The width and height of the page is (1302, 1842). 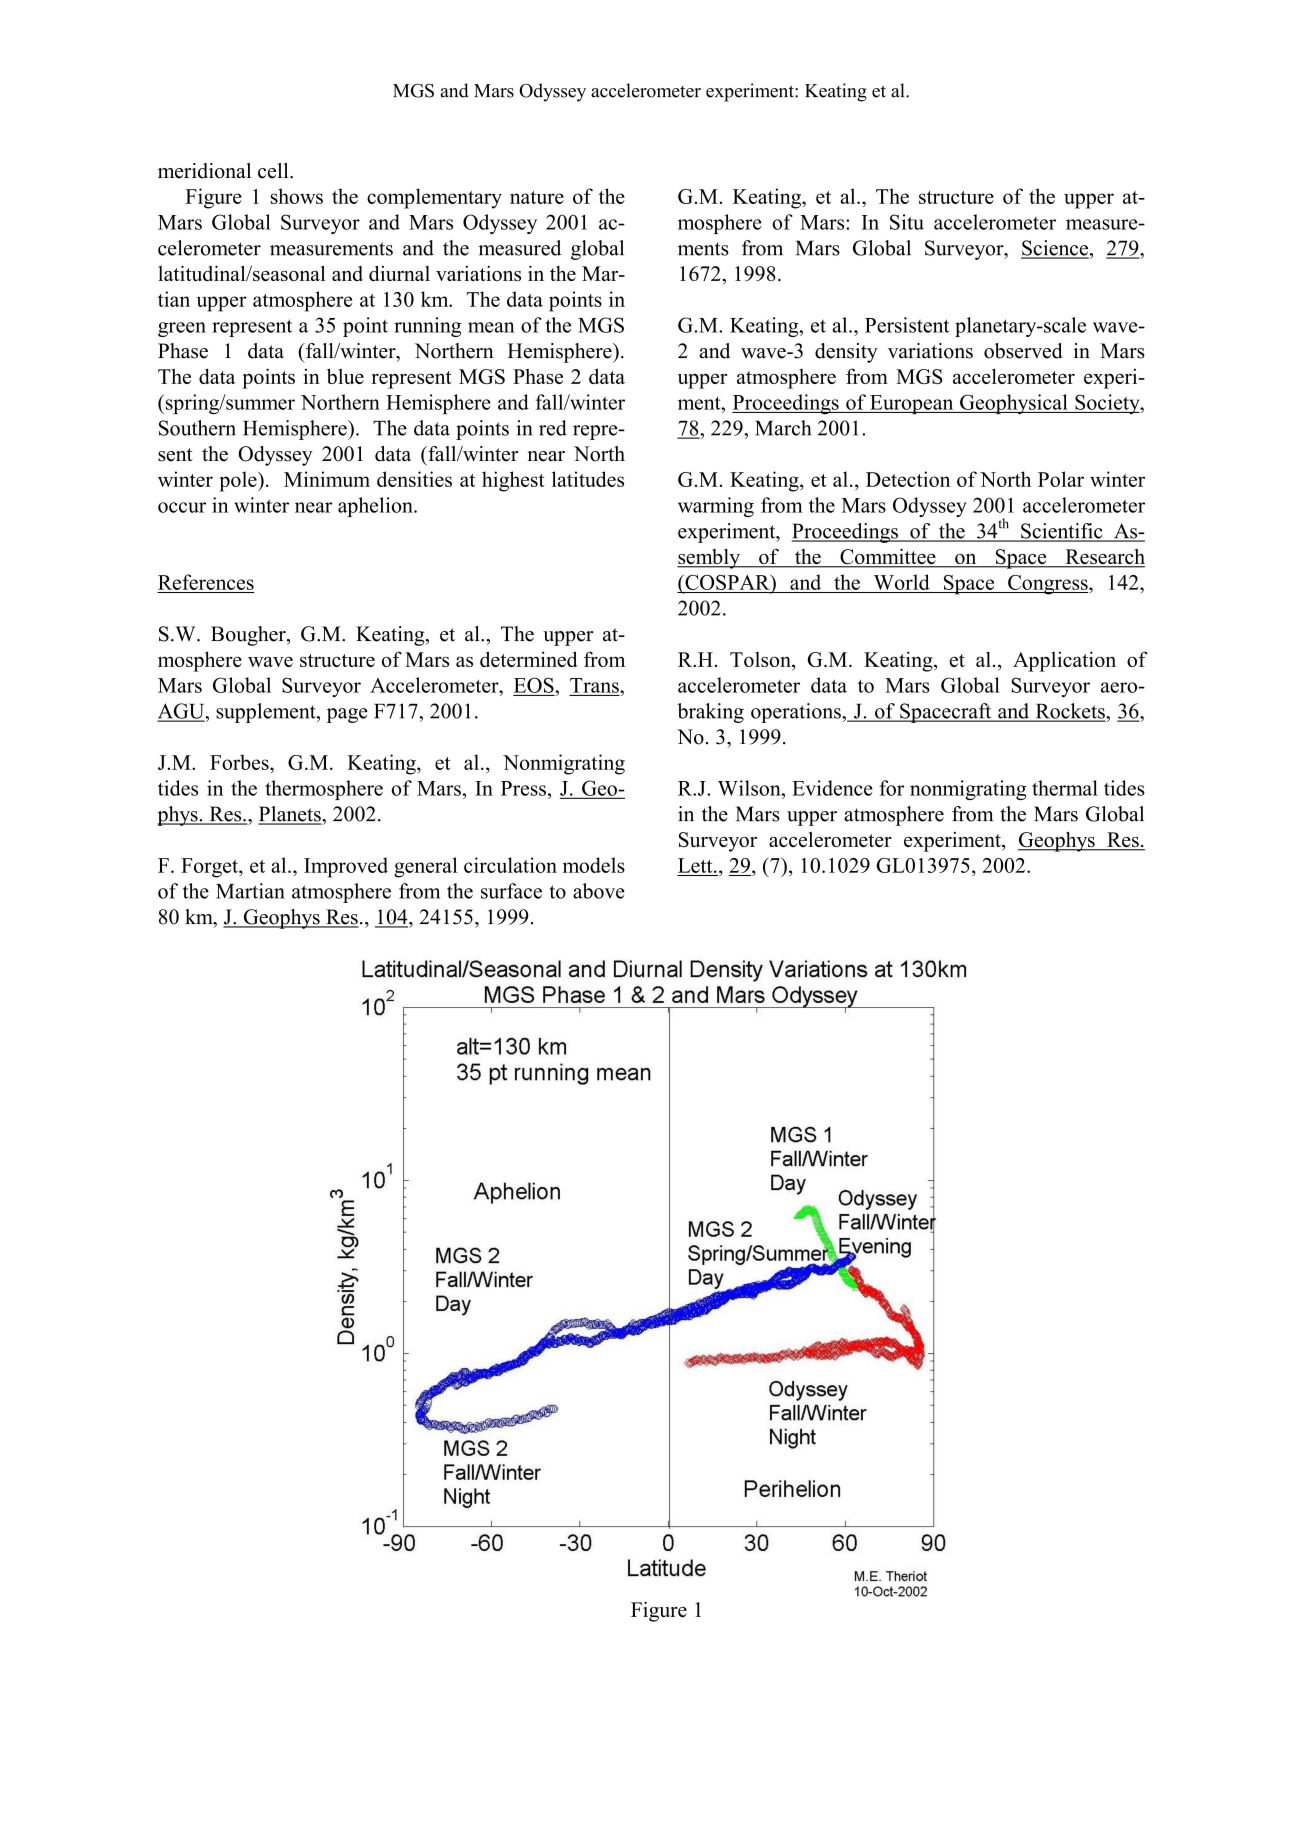 I want to click on warming, so click(x=716, y=507).
